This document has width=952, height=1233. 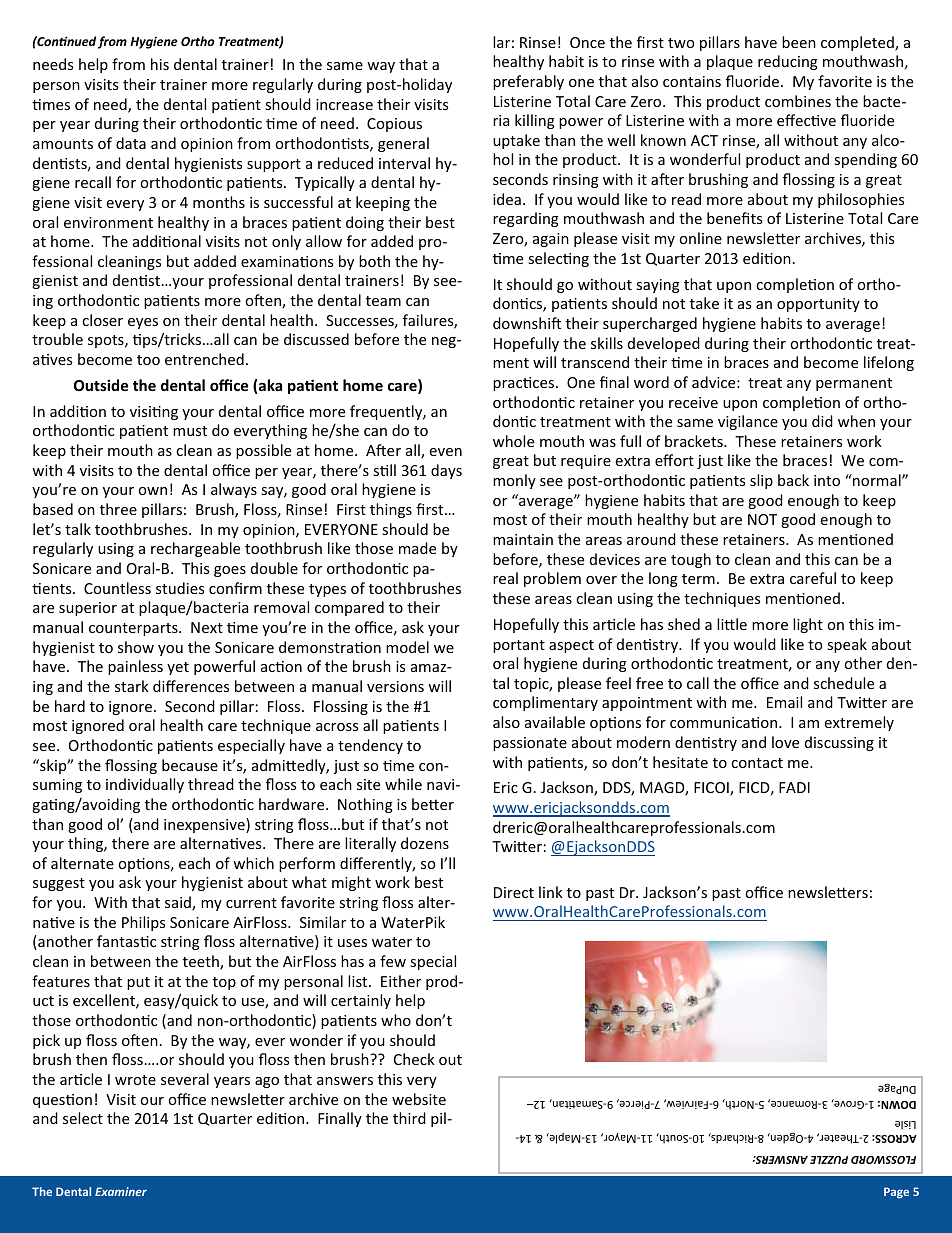 I want to click on individually, so click(x=145, y=785).
